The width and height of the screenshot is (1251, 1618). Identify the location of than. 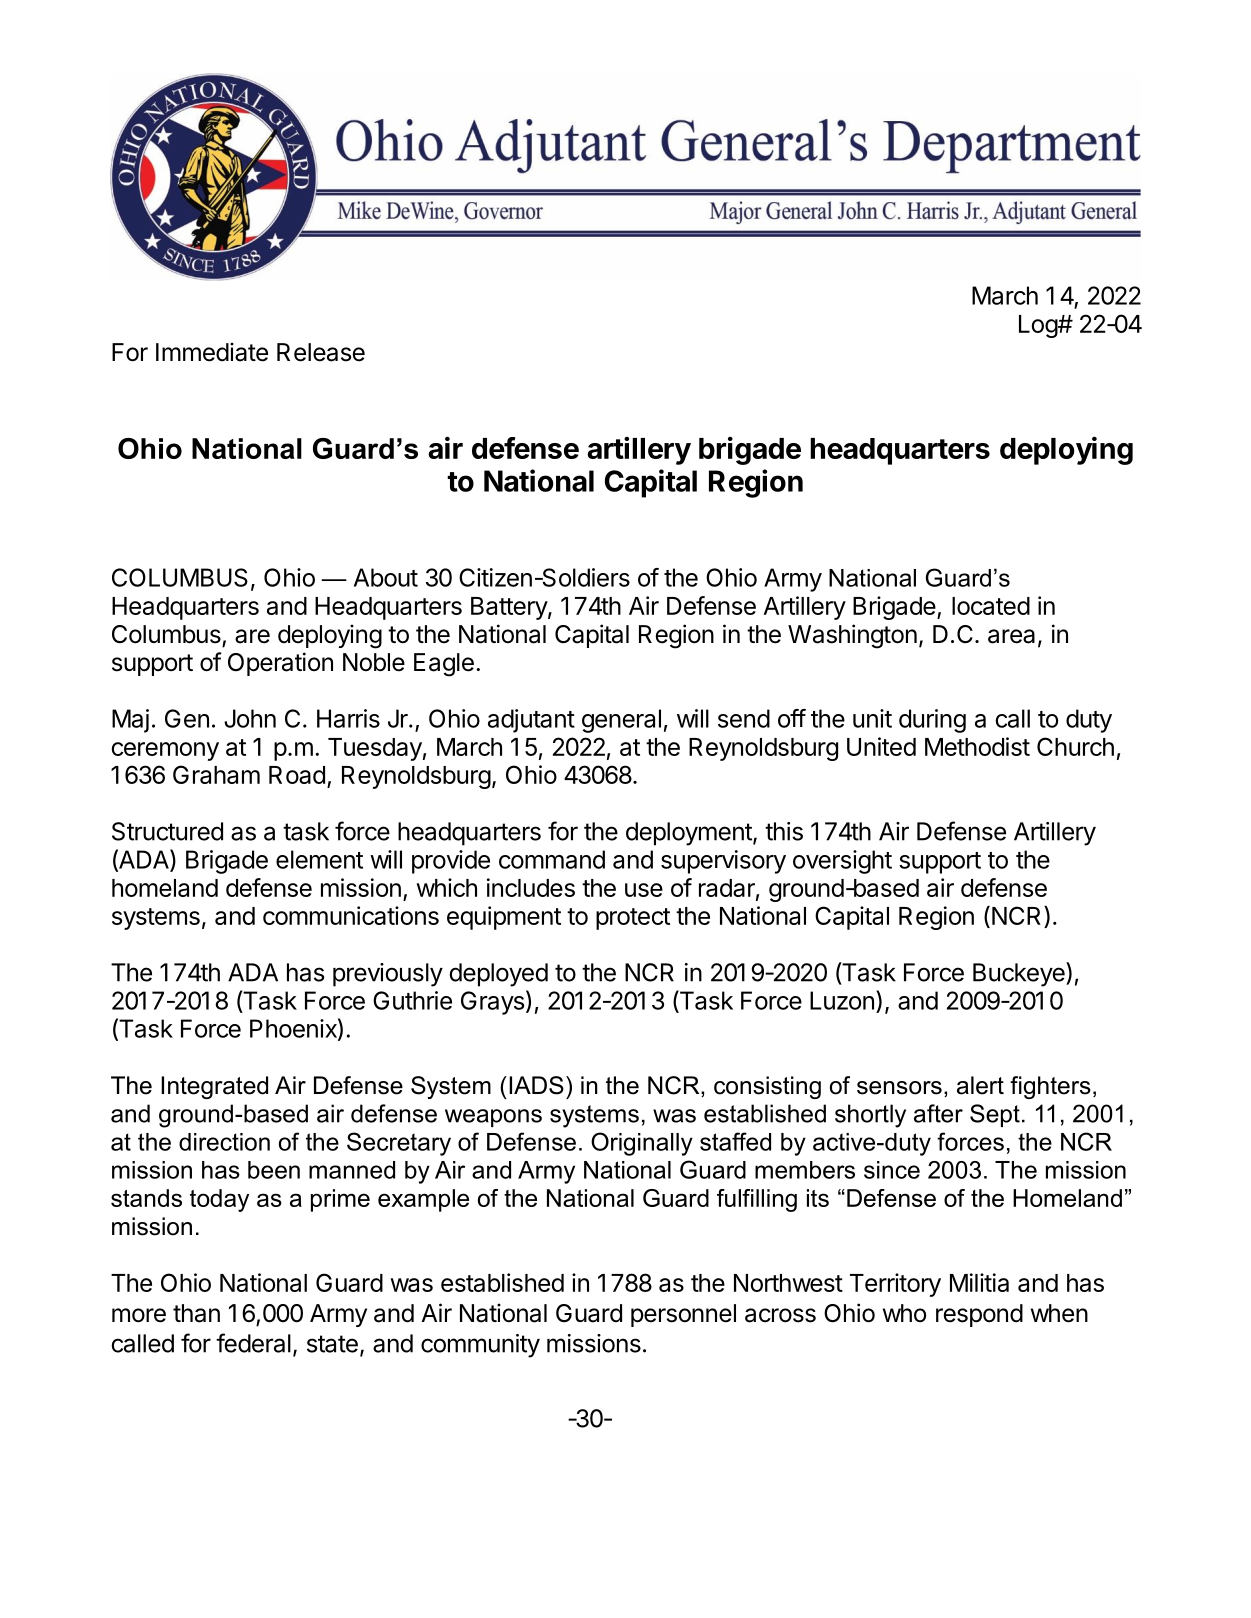
(196, 1313).
